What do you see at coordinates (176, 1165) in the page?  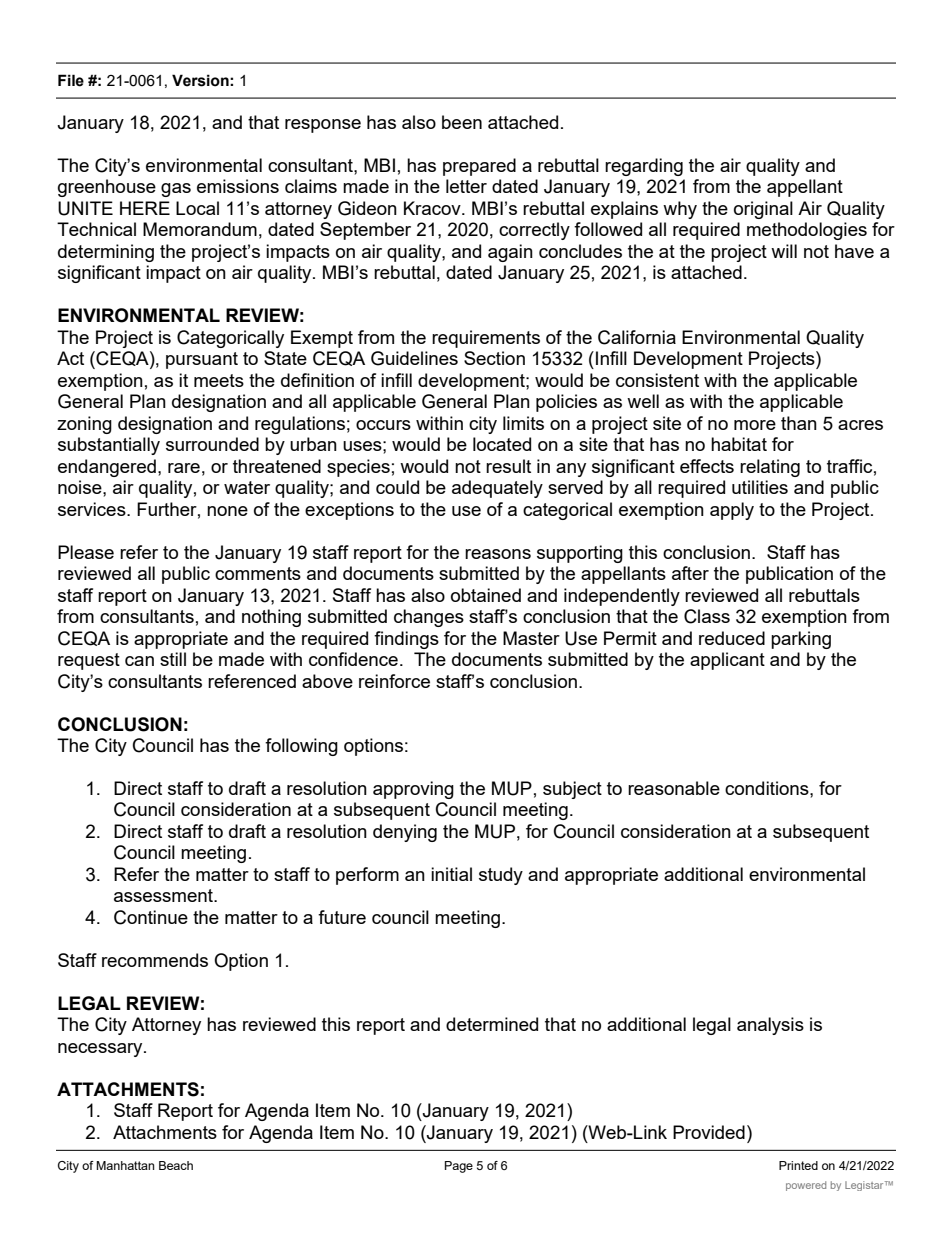 I see `Beach` at bounding box center [176, 1165].
